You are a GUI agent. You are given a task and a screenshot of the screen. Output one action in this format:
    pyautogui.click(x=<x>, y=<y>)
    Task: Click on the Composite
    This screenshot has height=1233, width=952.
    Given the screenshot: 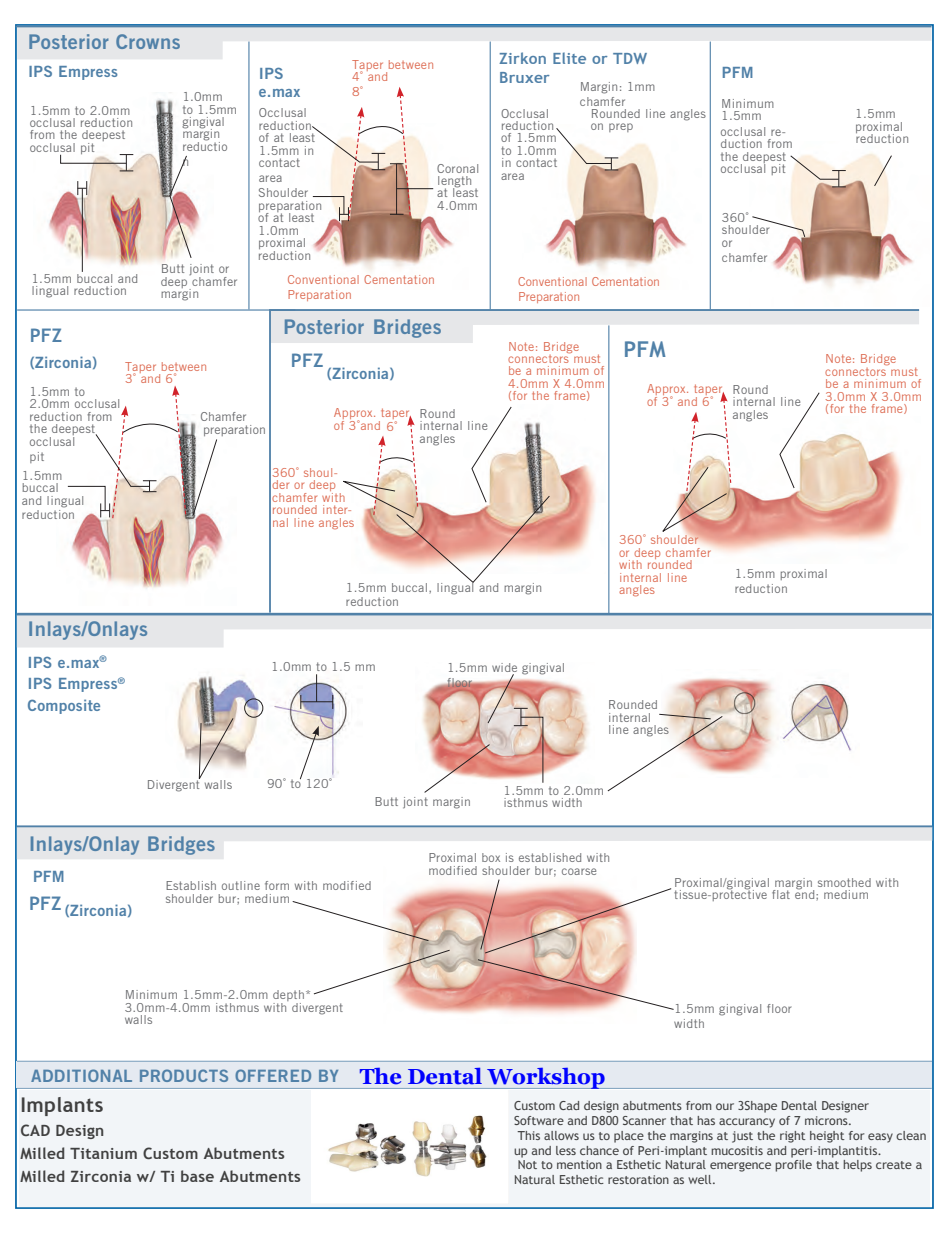 What is the action you would take?
    pyautogui.click(x=64, y=706)
